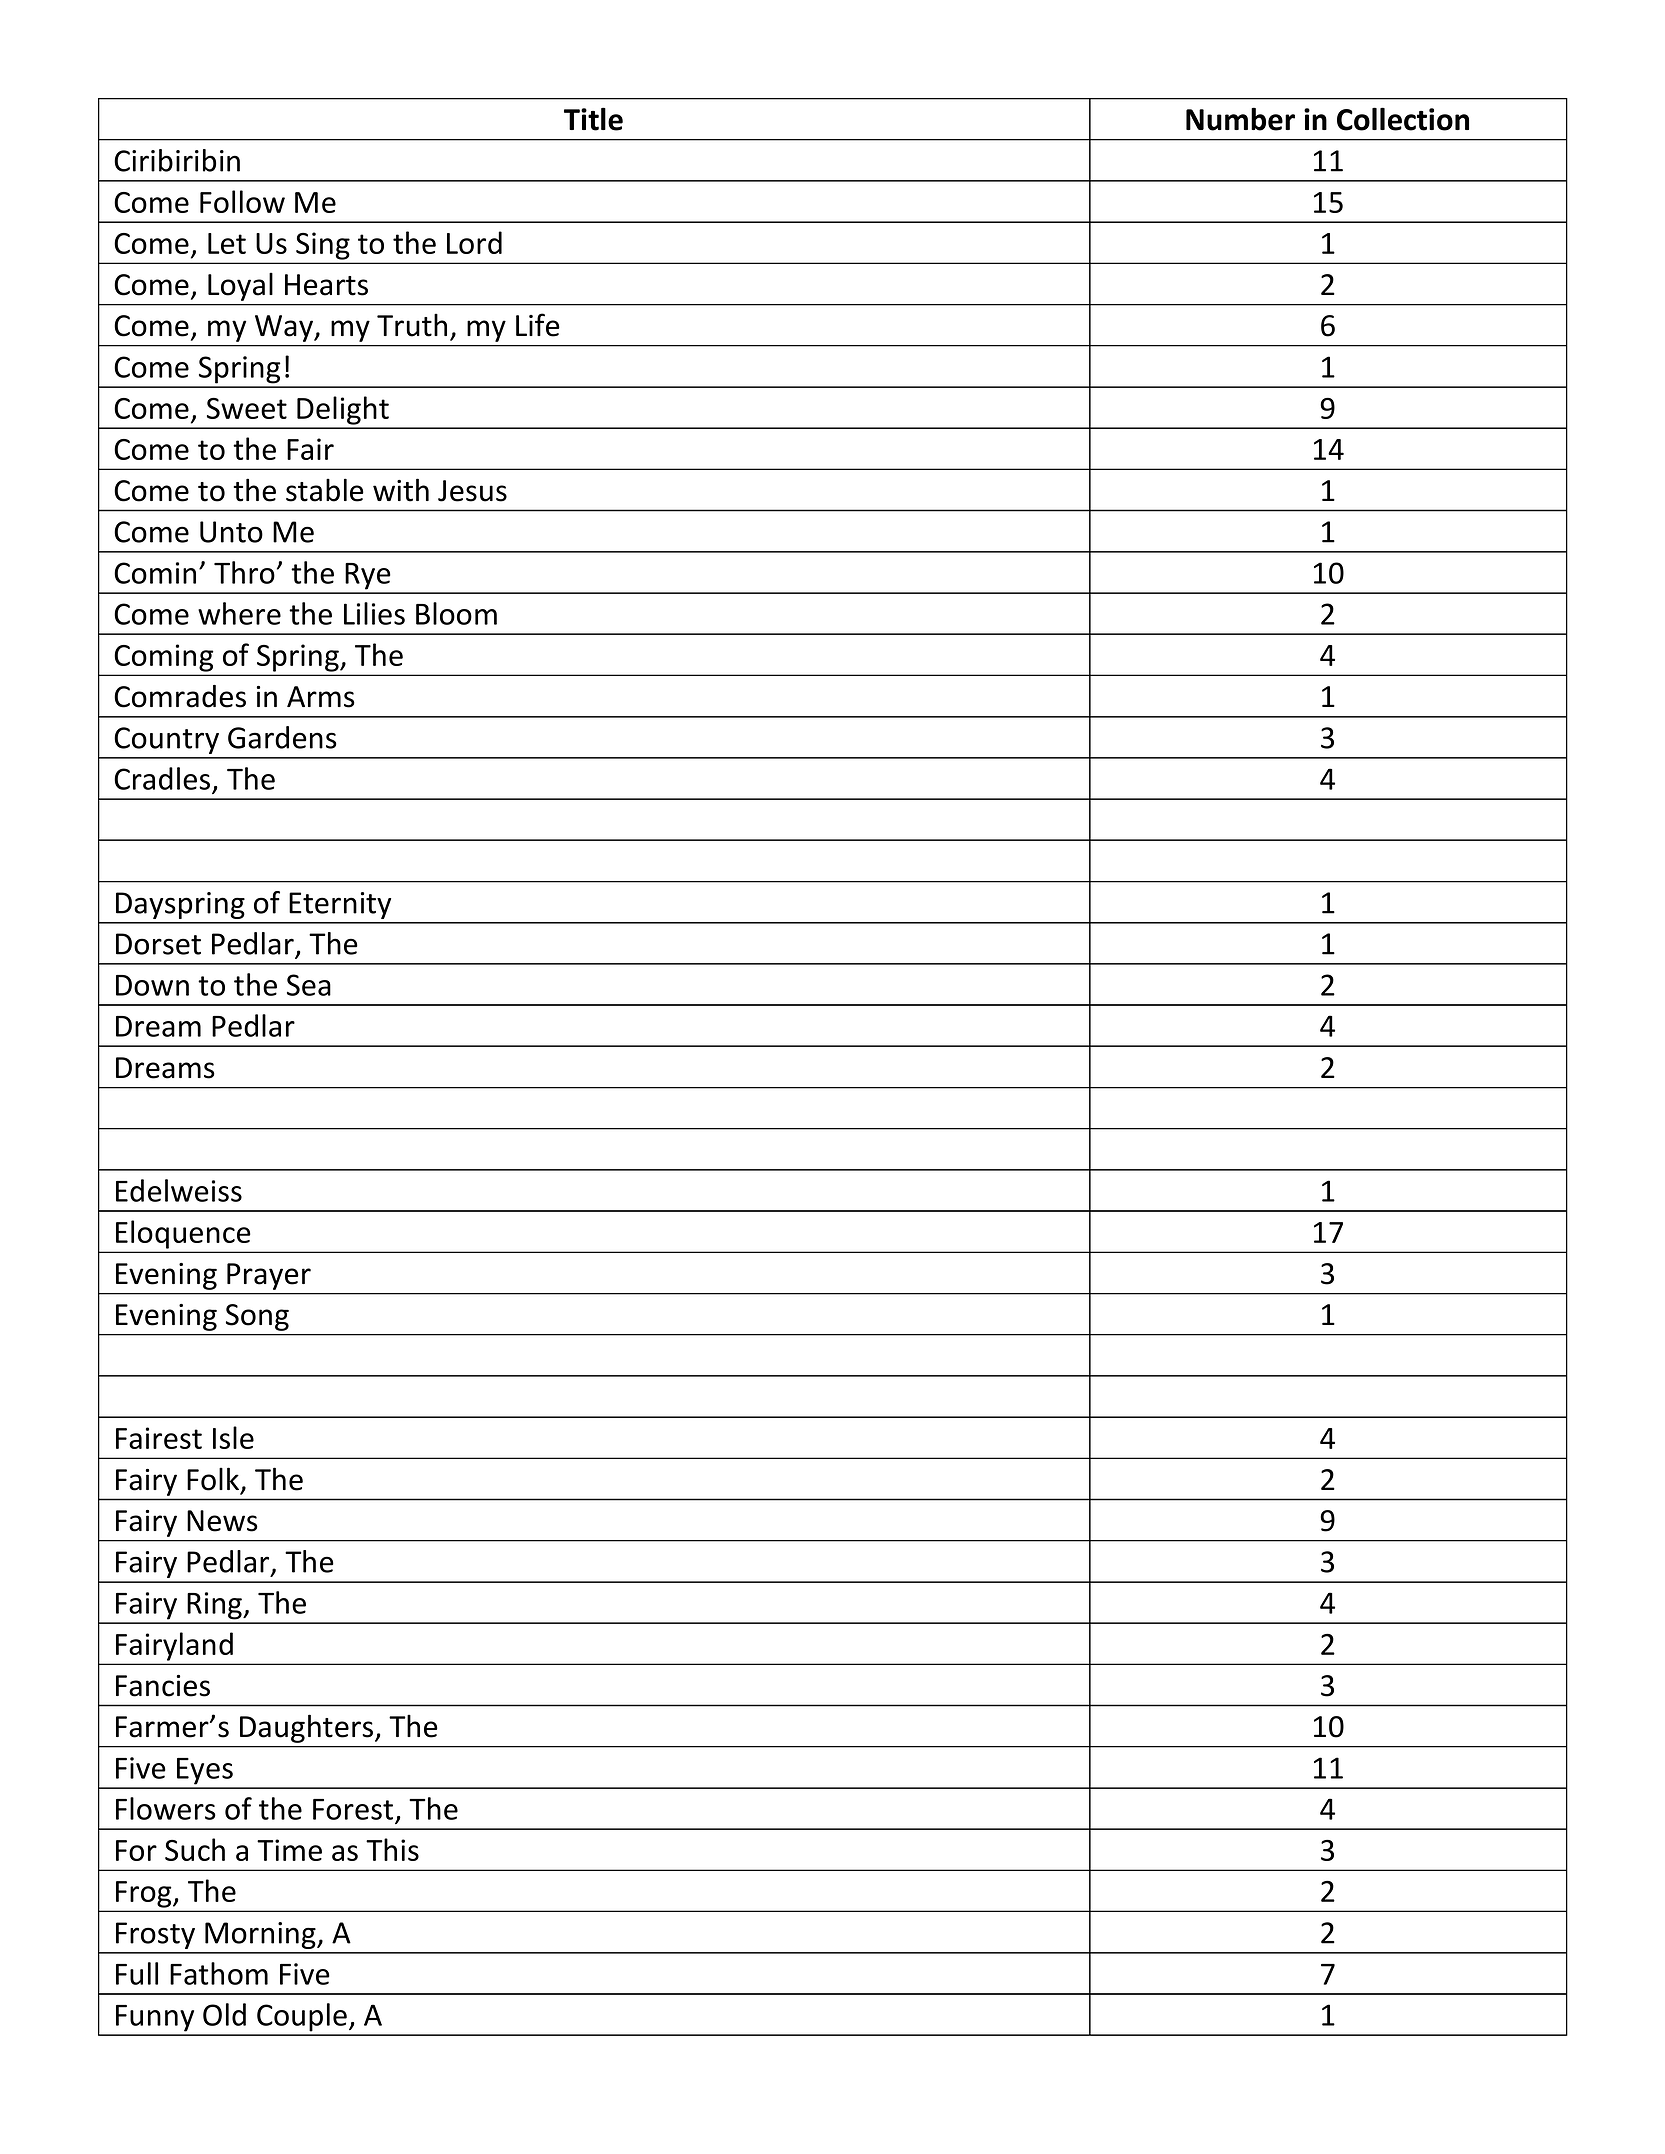 Image resolution: width=1665 pixels, height=2154 pixels. I want to click on News, so click(222, 1521).
